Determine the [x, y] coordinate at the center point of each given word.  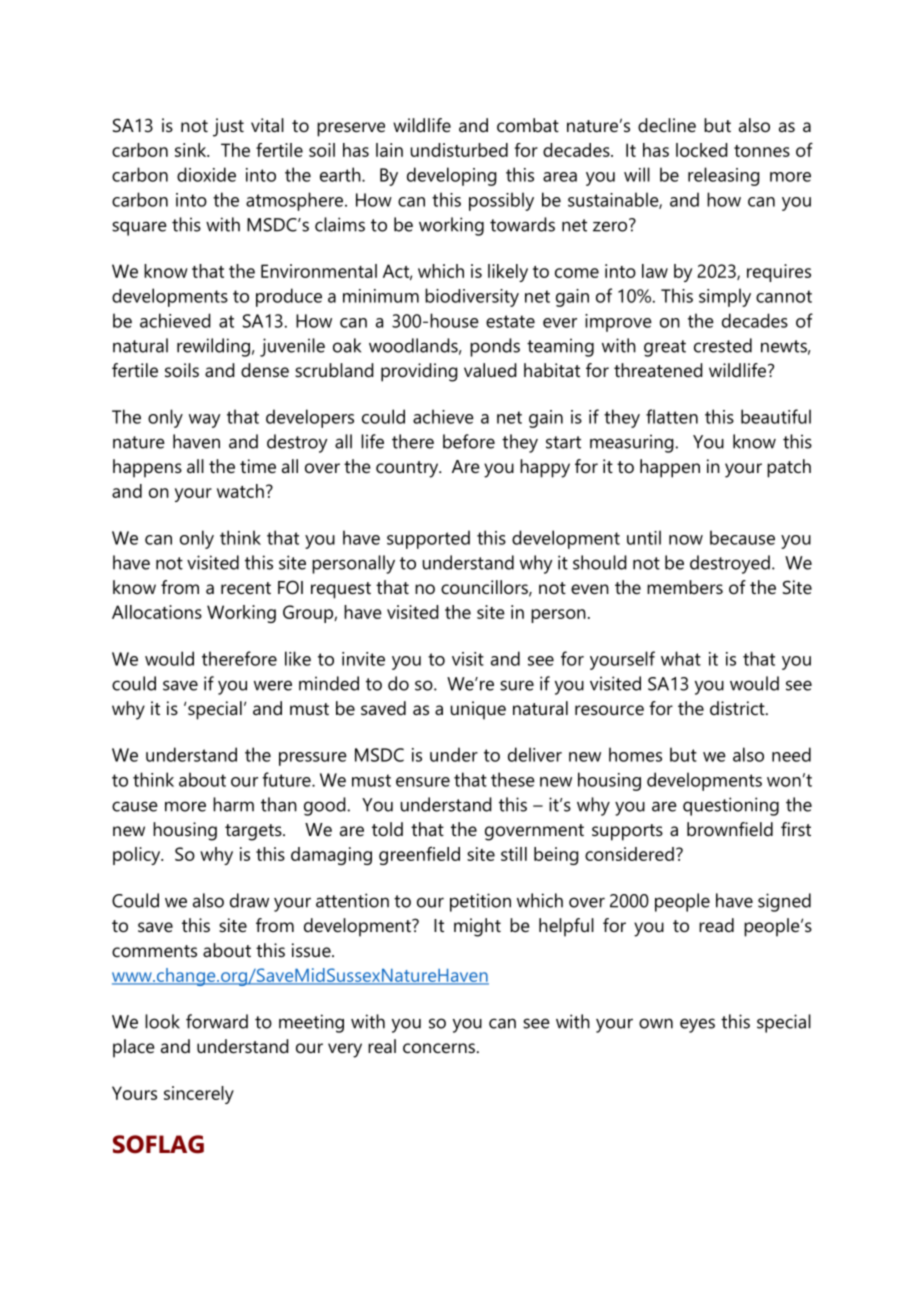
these [513, 779]
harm [233, 804]
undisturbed [459, 150]
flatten [672, 416]
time [258, 466]
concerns [439, 1048]
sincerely [199, 1095]
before [469, 441]
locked [702, 150]
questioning [731, 806]
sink [192, 150]
